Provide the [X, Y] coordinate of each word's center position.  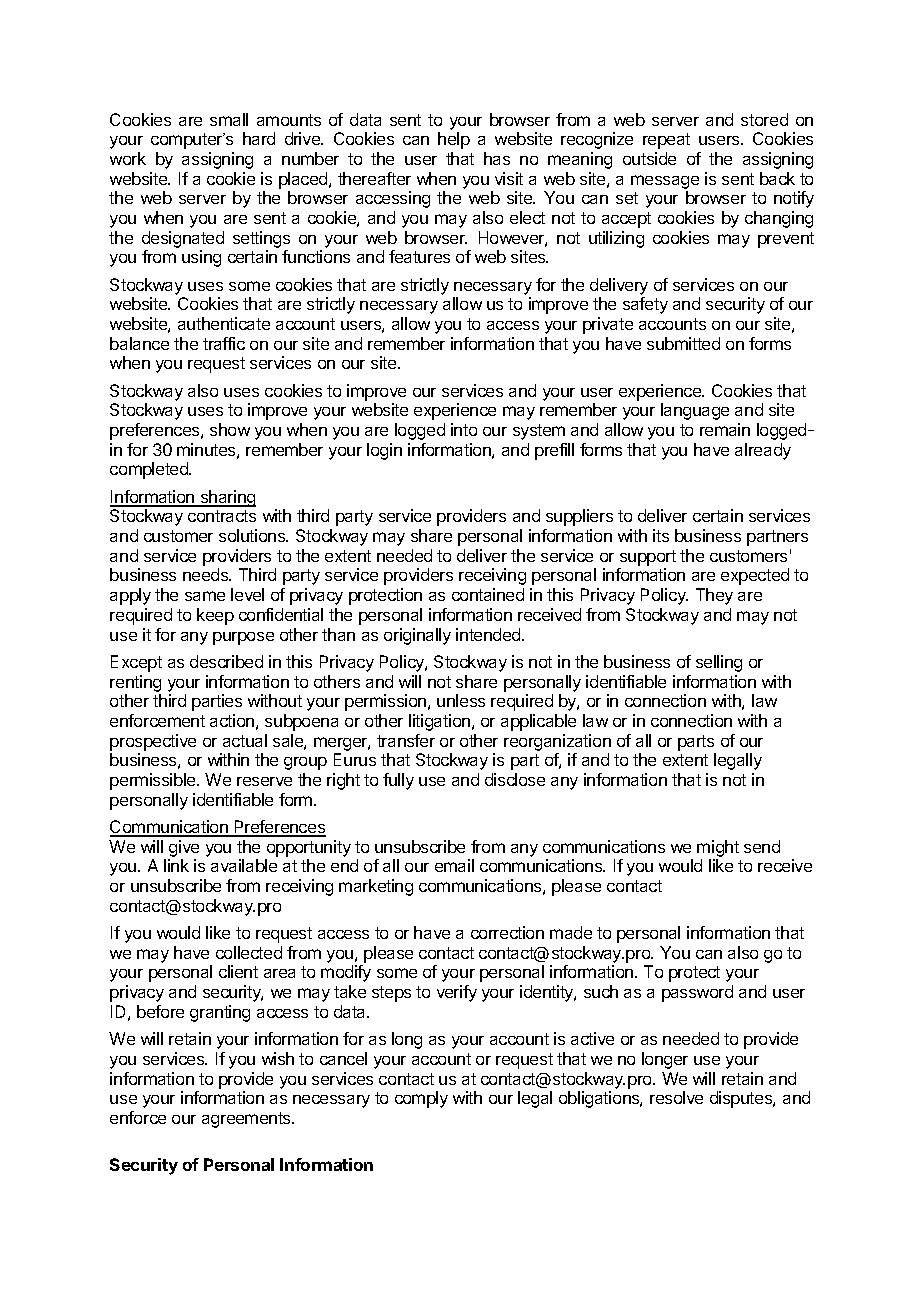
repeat [666, 141]
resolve [676, 1097]
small [229, 119]
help [454, 140]
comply [421, 1099]
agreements [247, 1120]
